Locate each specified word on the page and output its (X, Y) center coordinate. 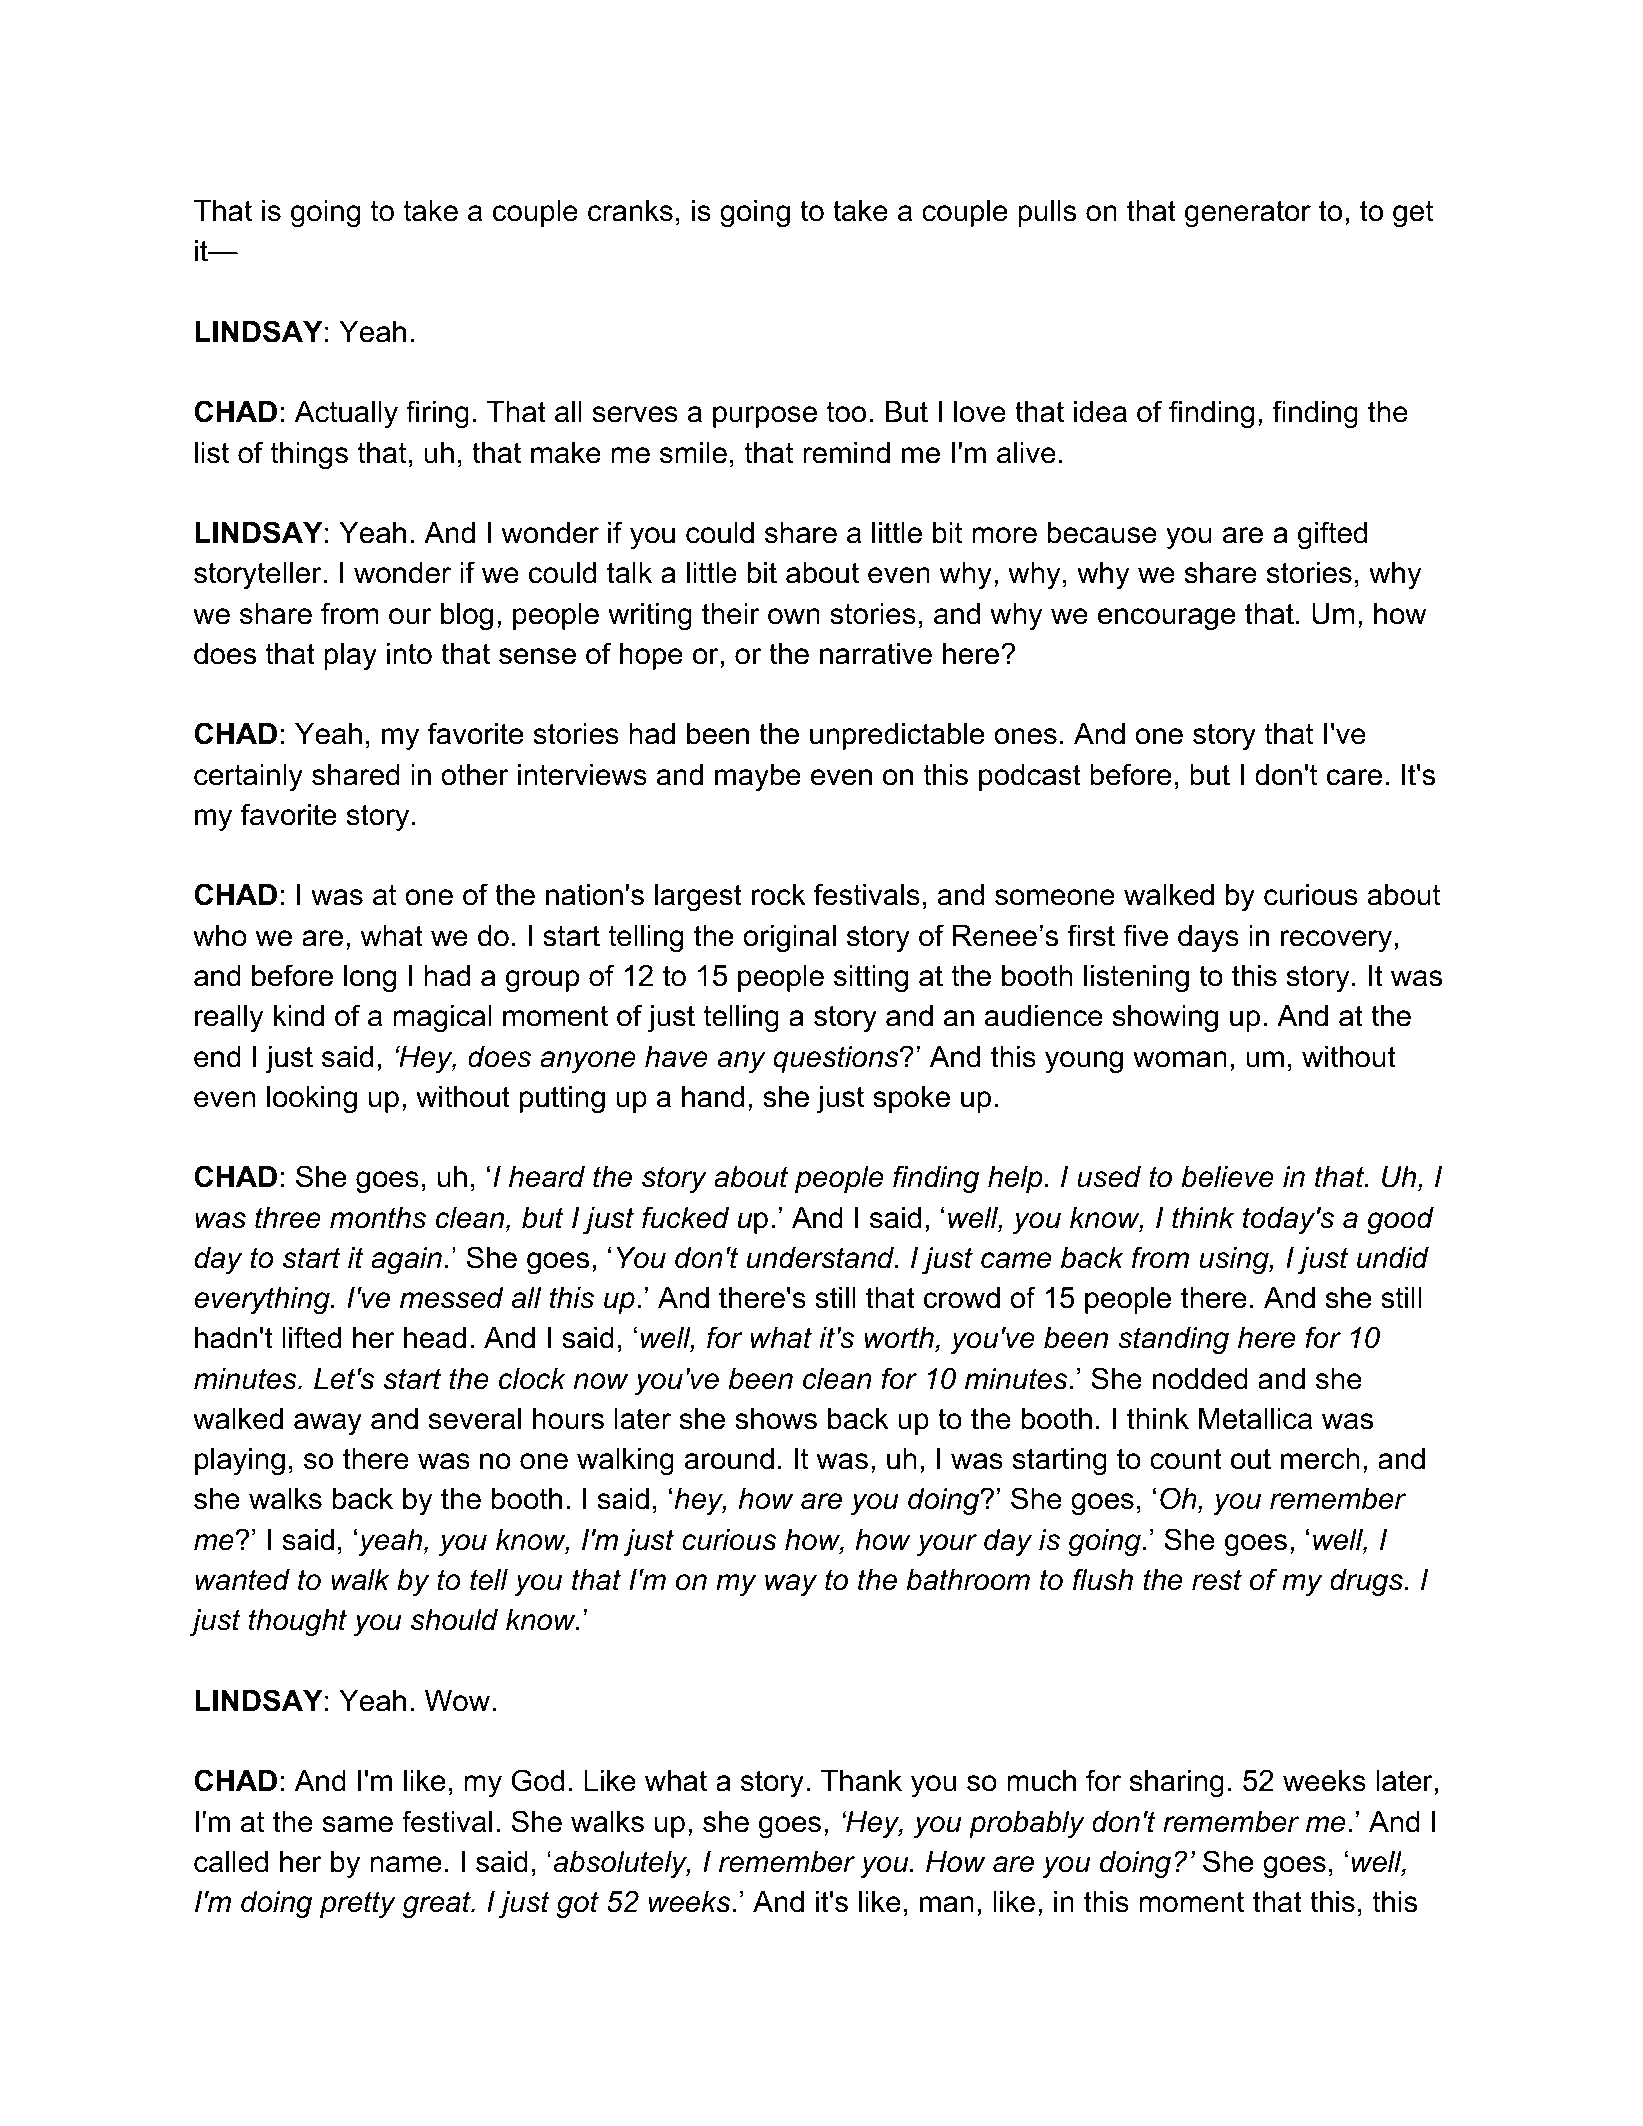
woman (1180, 1059)
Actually (346, 414)
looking (312, 1099)
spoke (911, 1099)
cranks (630, 211)
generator (1248, 213)
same (358, 1824)
